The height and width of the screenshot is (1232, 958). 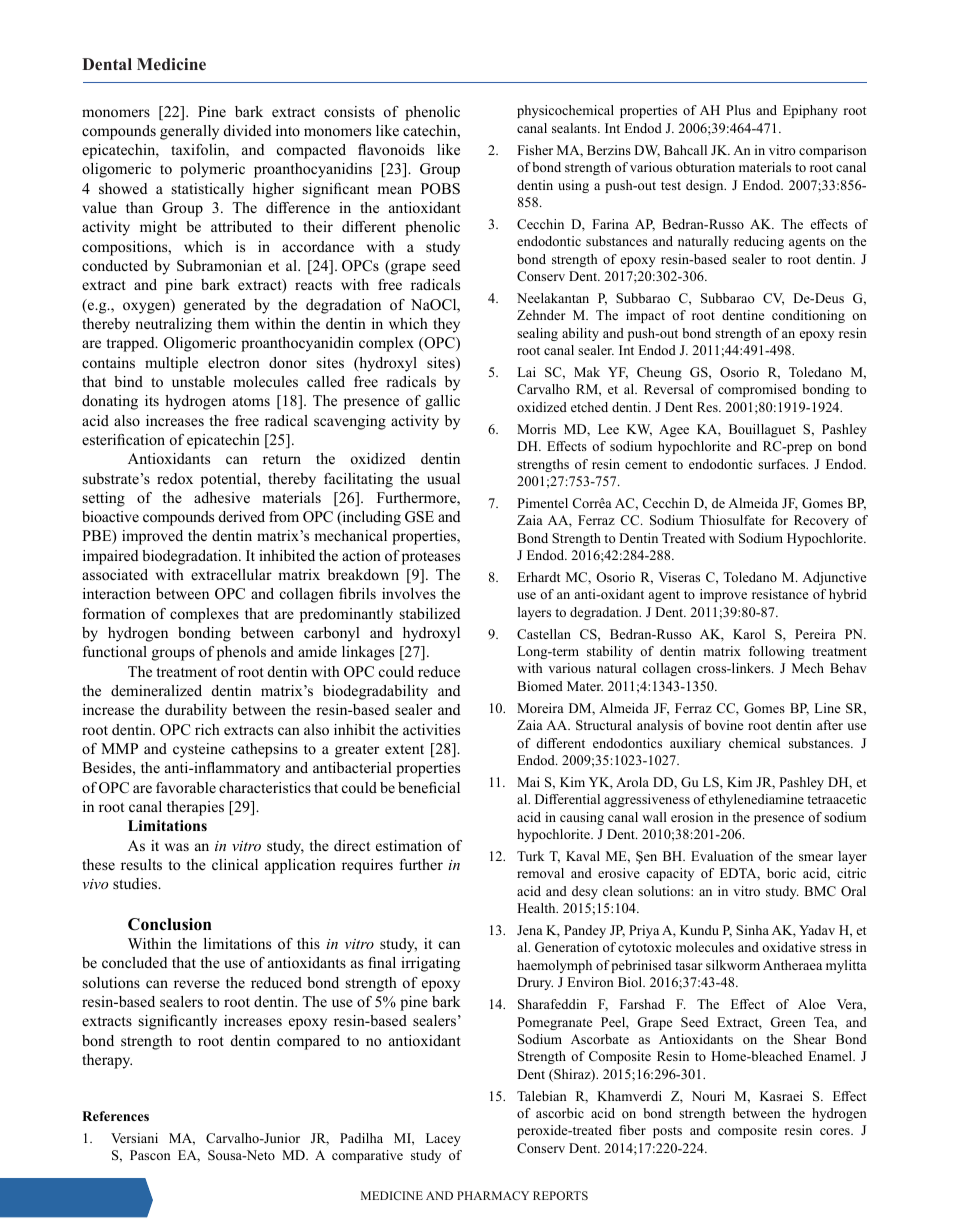 I want to click on following, so click(x=777, y=652).
